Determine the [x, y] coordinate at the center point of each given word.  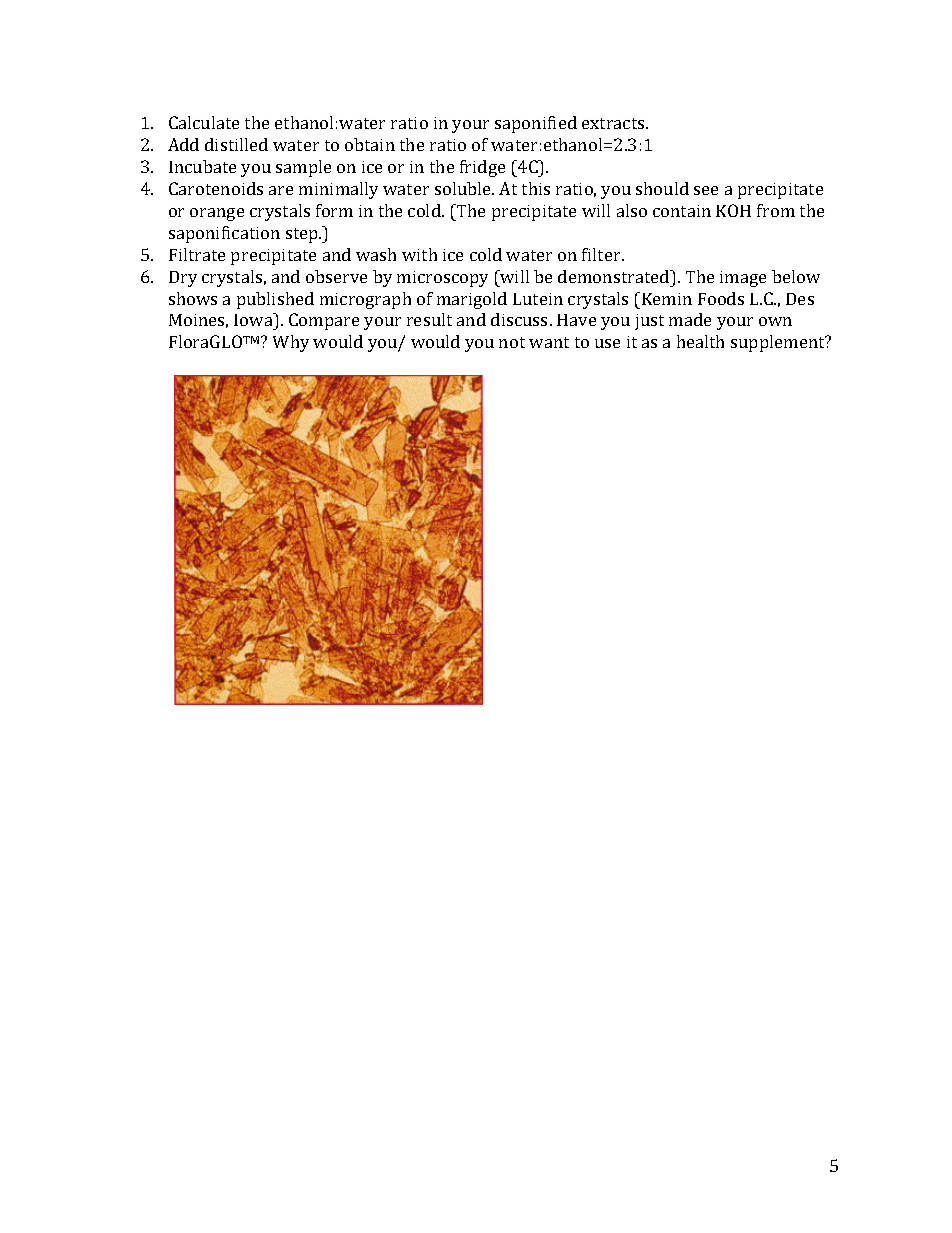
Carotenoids [216, 188]
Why [291, 343]
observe [336, 276]
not [512, 342]
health [700, 341]
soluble [464, 188]
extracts [614, 123]
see [706, 190]
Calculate [204, 122]
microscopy [442, 279]
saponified [536, 124]
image [743, 279]
